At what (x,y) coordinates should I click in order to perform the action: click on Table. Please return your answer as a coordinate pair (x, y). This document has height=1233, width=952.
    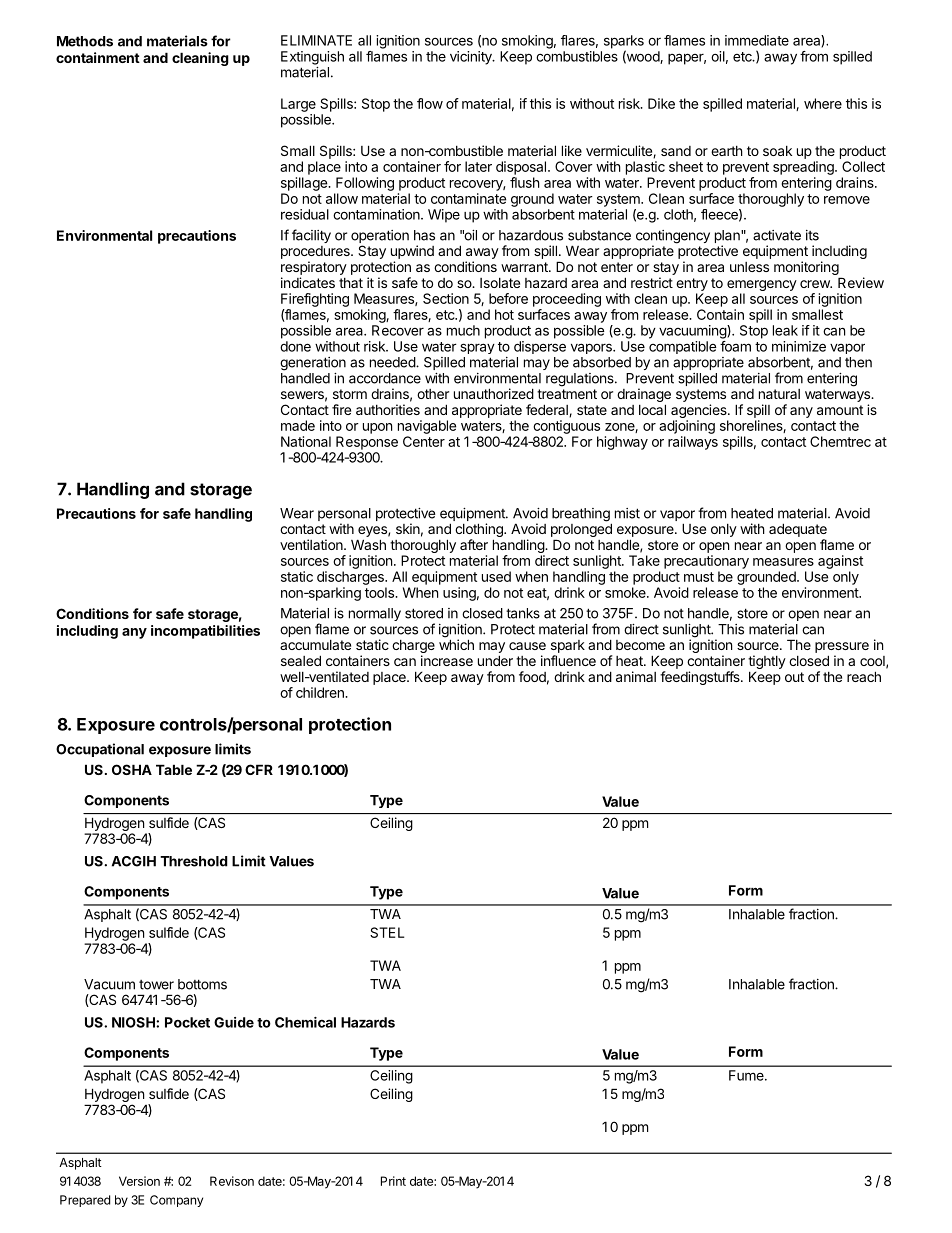
    Looking at the image, I should click on (174, 769).
